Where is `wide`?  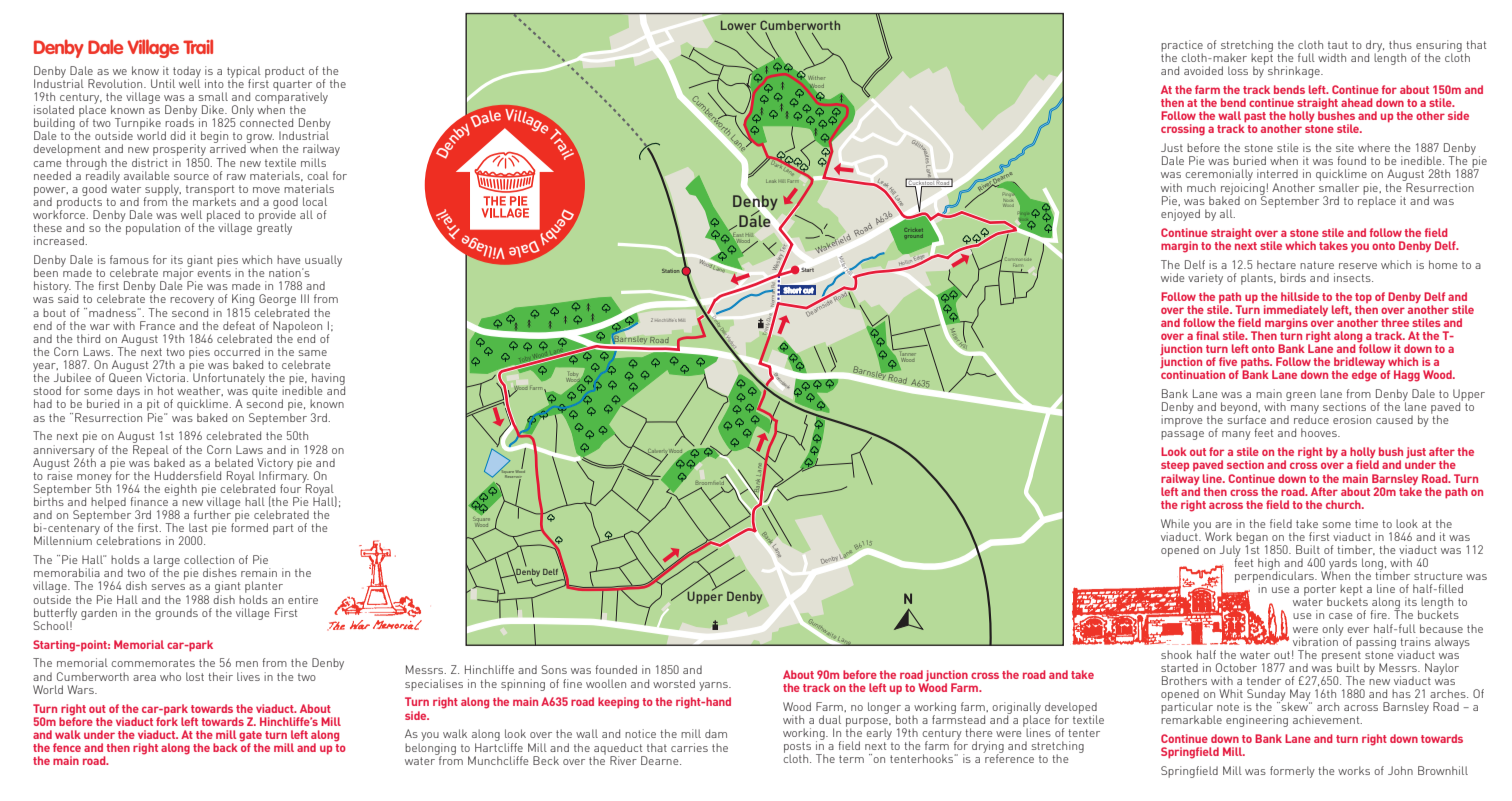
wide is located at coordinates (1173, 277).
